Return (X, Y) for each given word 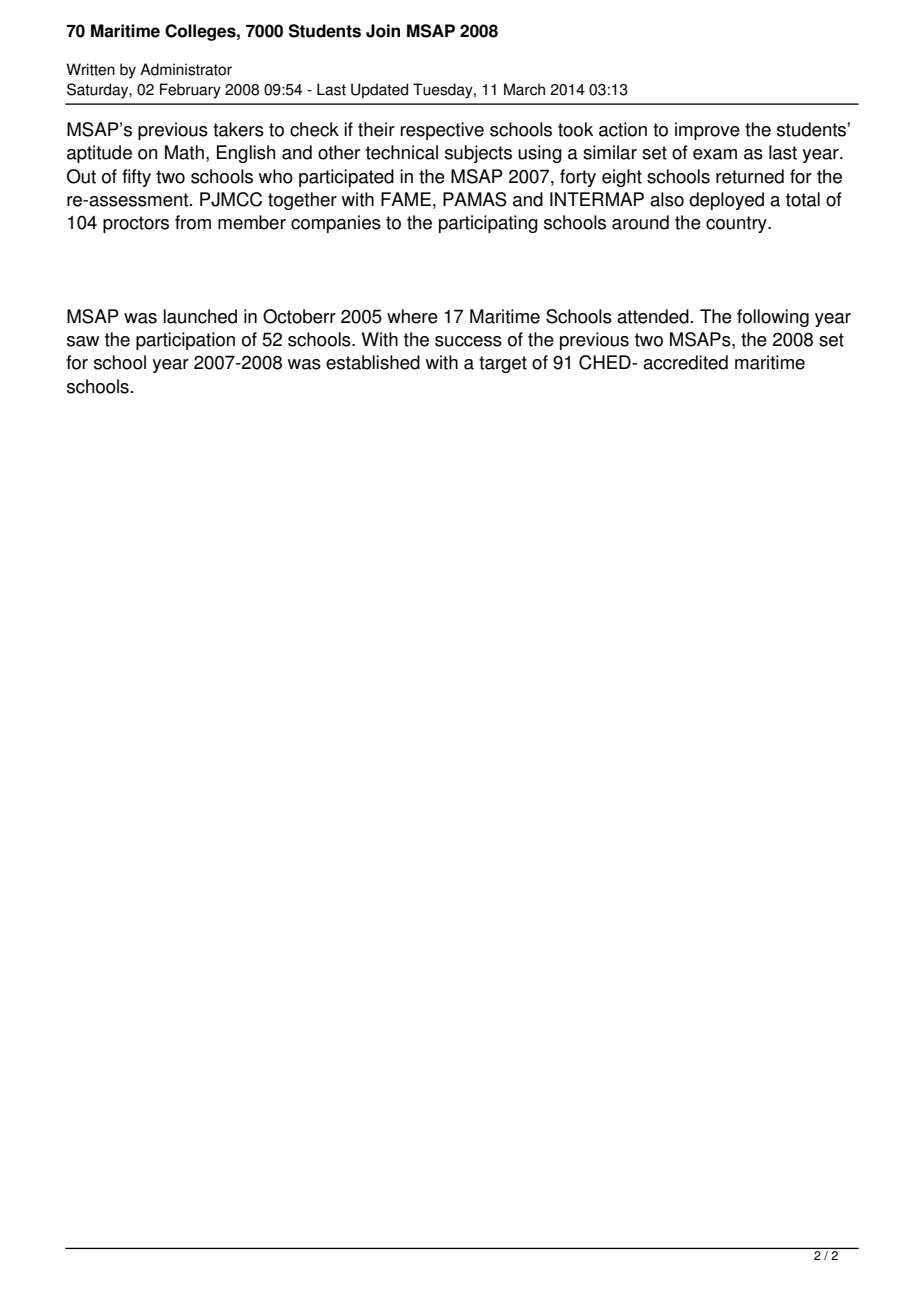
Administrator (186, 69)
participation (185, 341)
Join (383, 31)
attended (653, 316)
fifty (136, 178)
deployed (726, 201)
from (193, 222)
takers (238, 129)
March (524, 89)
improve (707, 131)
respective (442, 131)
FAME (406, 199)
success (468, 341)
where (412, 316)
